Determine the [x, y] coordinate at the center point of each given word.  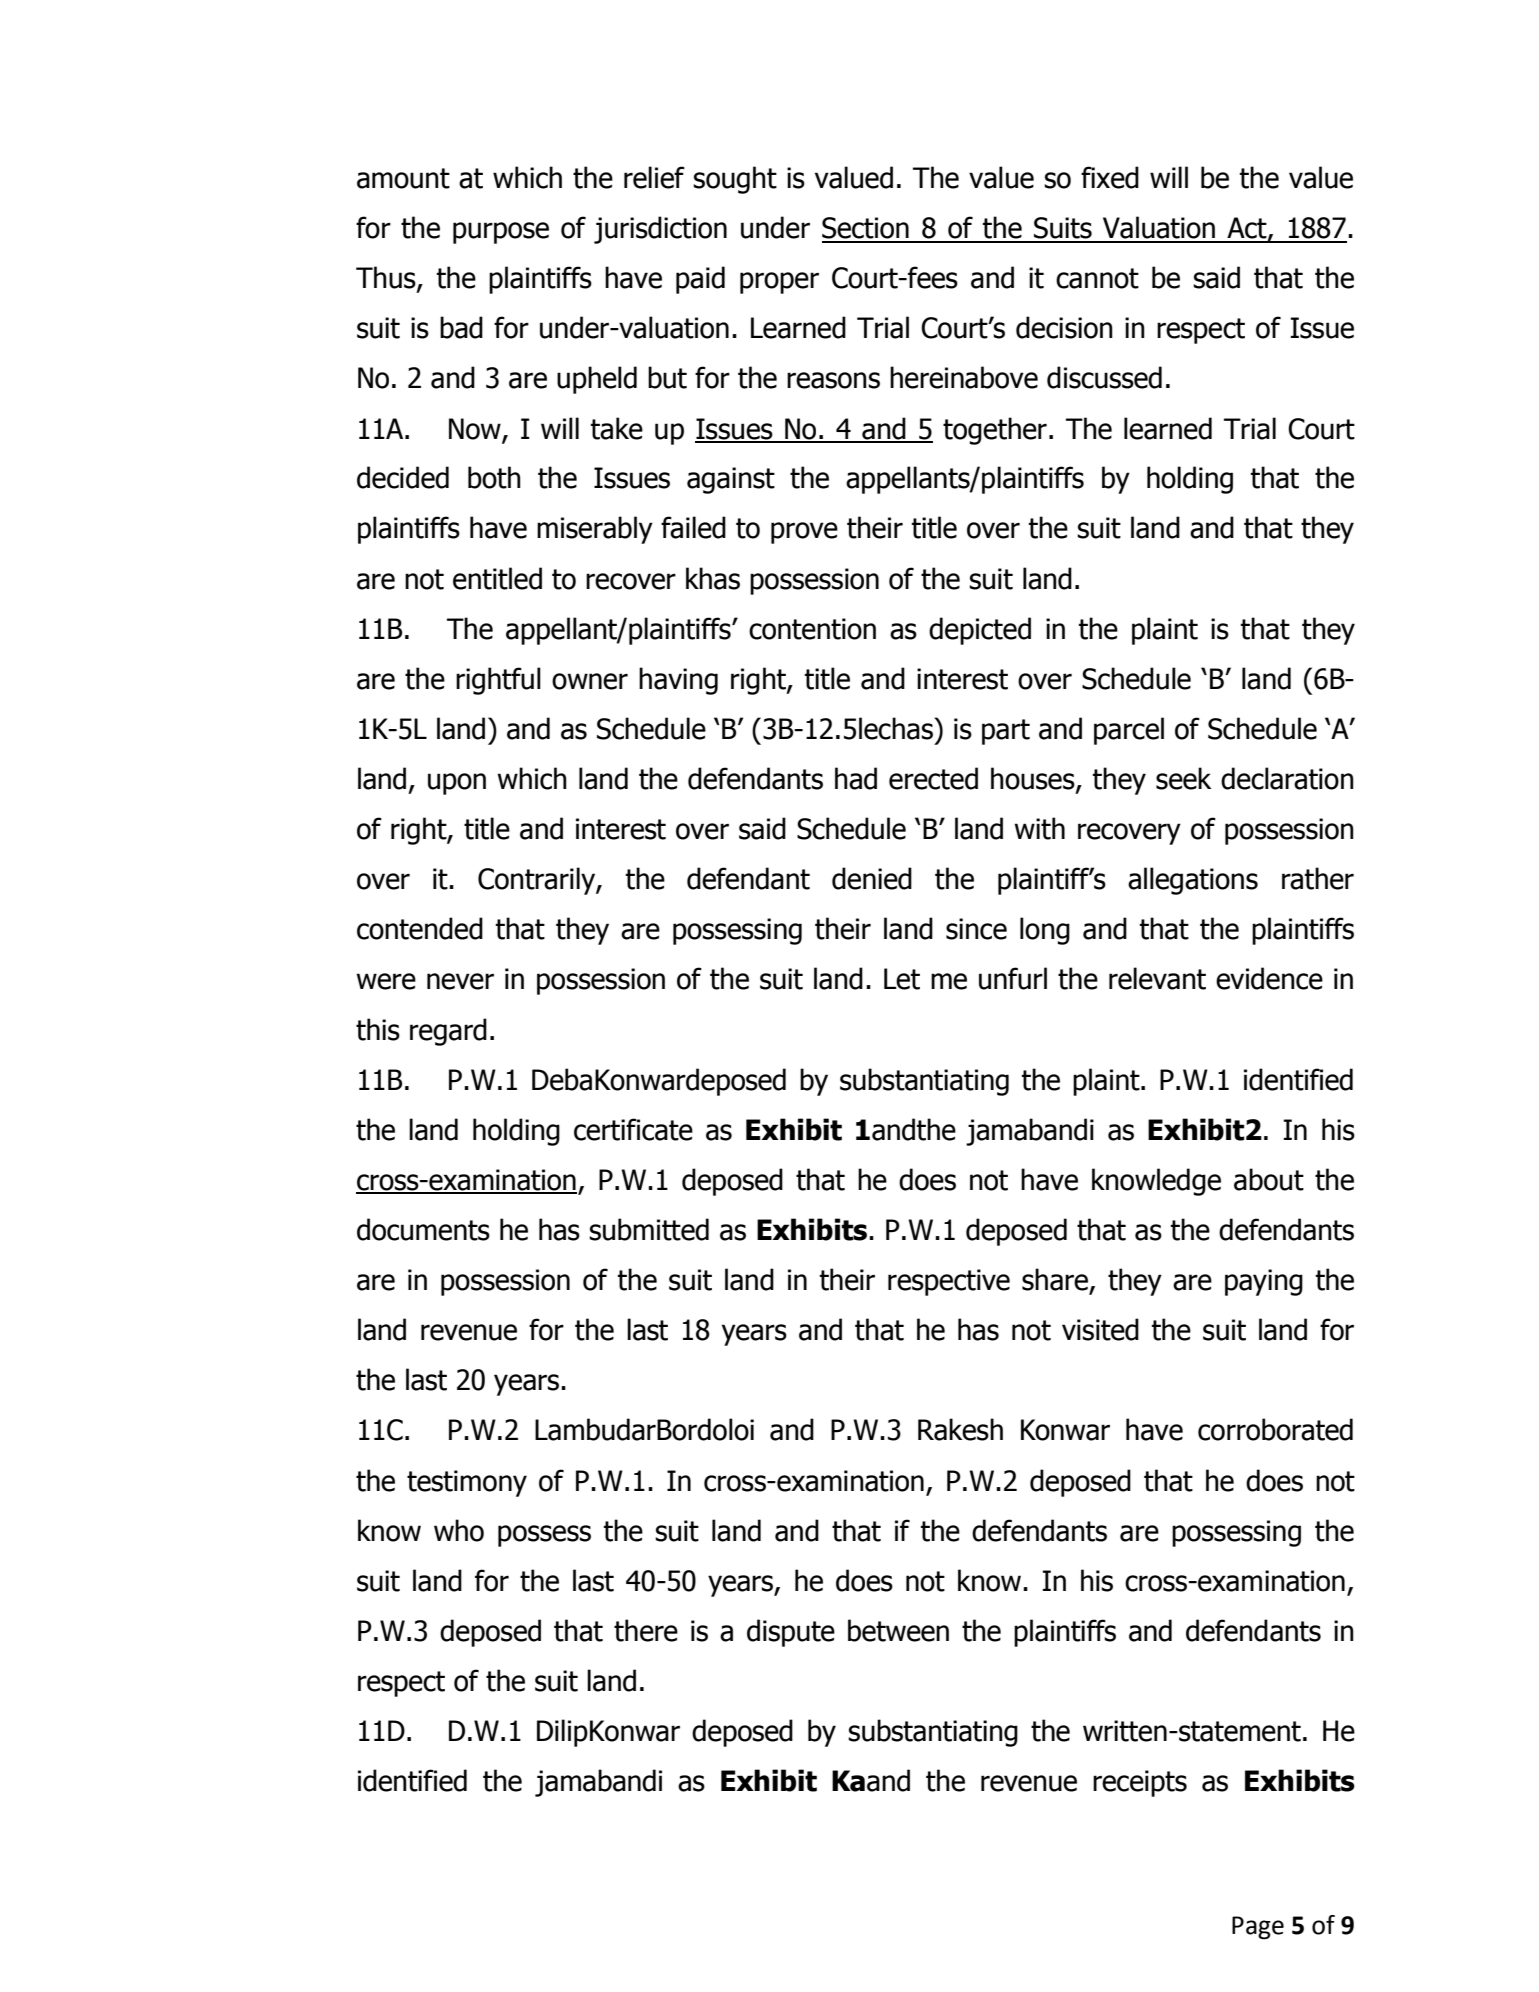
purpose [501, 233]
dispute [791, 1633]
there [646, 1630]
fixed [1110, 177]
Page [1258, 1928]
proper [779, 283]
